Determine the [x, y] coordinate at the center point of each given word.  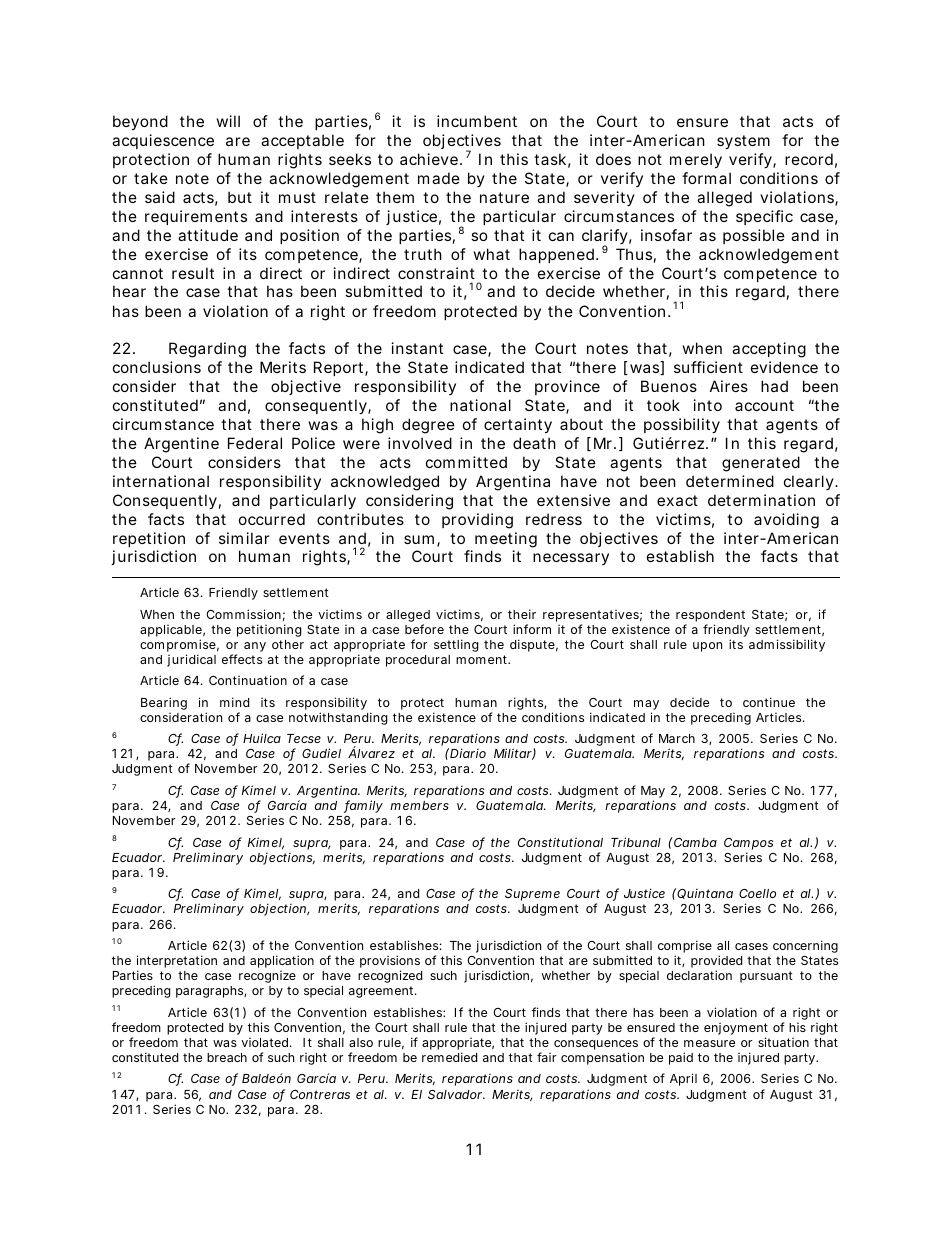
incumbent [477, 121]
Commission [243, 614]
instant [417, 348]
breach [227, 1057]
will [228, 121]
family [363, 806]
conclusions [157, 367]
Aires [729, 386]
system [743, 142]
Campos [749, 844]
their [522, 614]
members [419, 805]
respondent [710, 616]
